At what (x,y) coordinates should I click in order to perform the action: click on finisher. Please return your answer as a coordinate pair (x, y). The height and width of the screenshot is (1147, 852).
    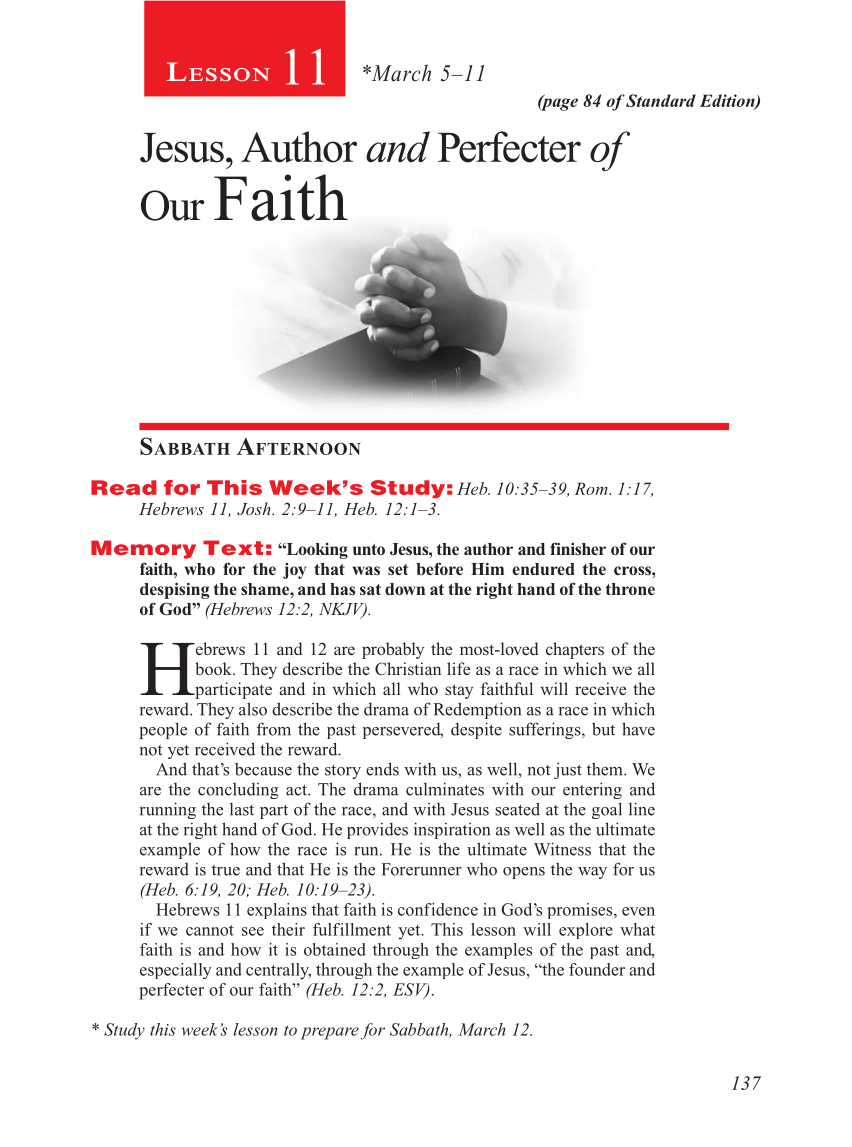
    Looking at the image, I should click on (578, 548).
